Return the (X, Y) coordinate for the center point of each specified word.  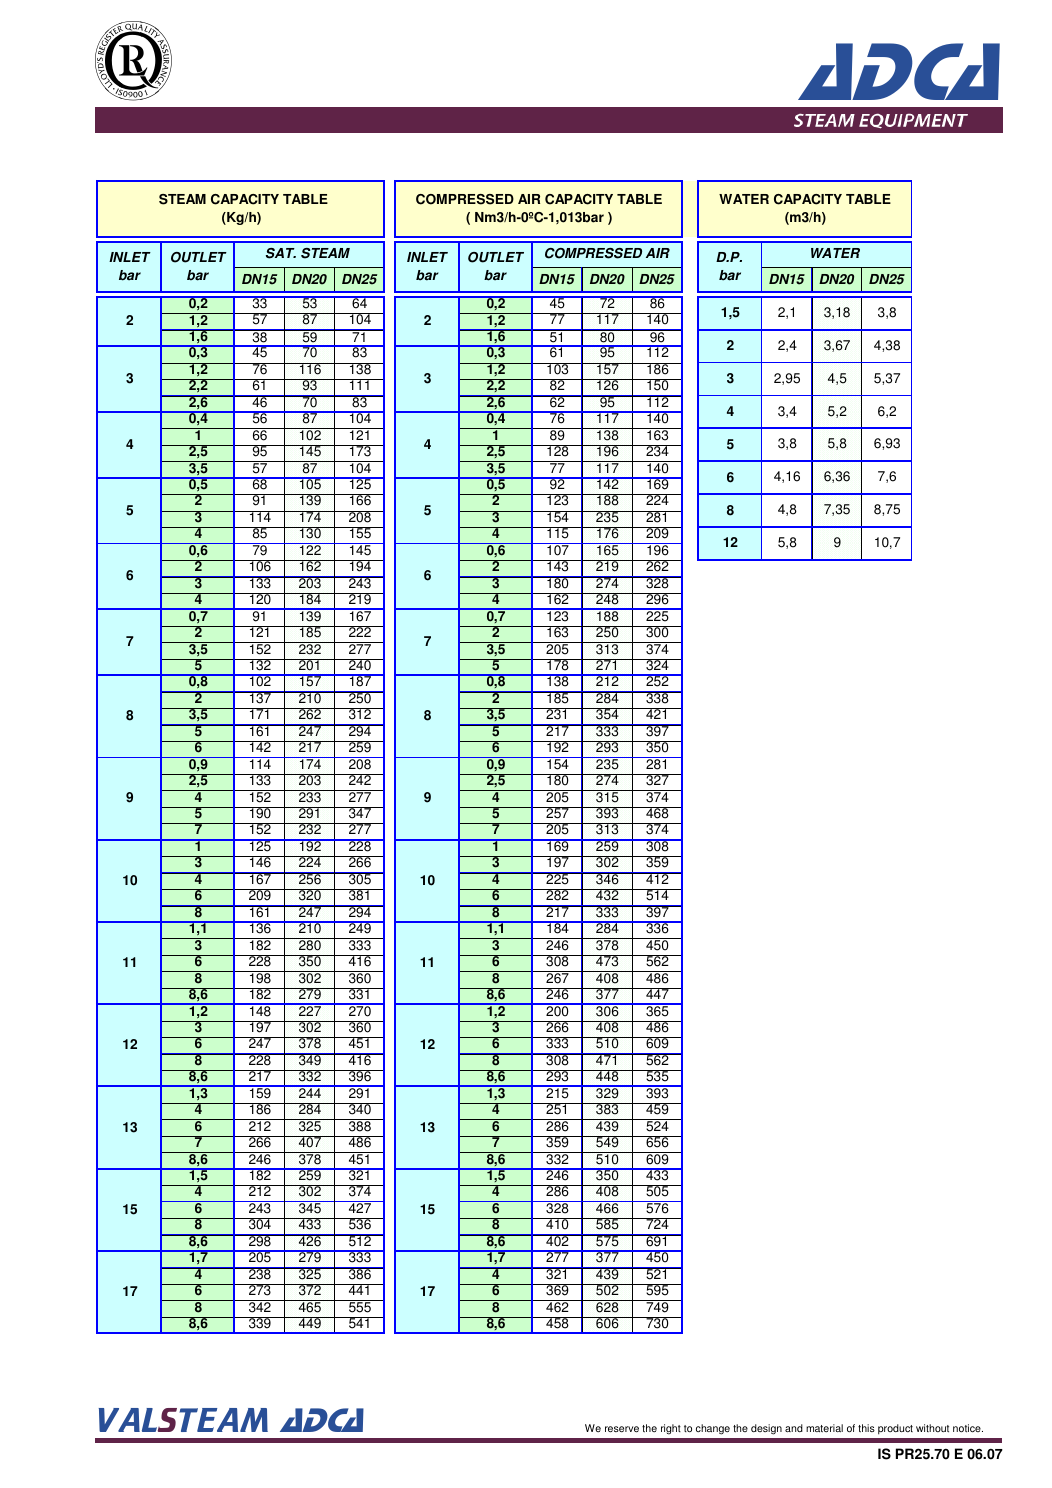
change (713, 1429)
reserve (622, 1429)
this (866, 1428)
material (824, 1428)
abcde (133, 61)
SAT (281, 253)
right (671, 1429)
